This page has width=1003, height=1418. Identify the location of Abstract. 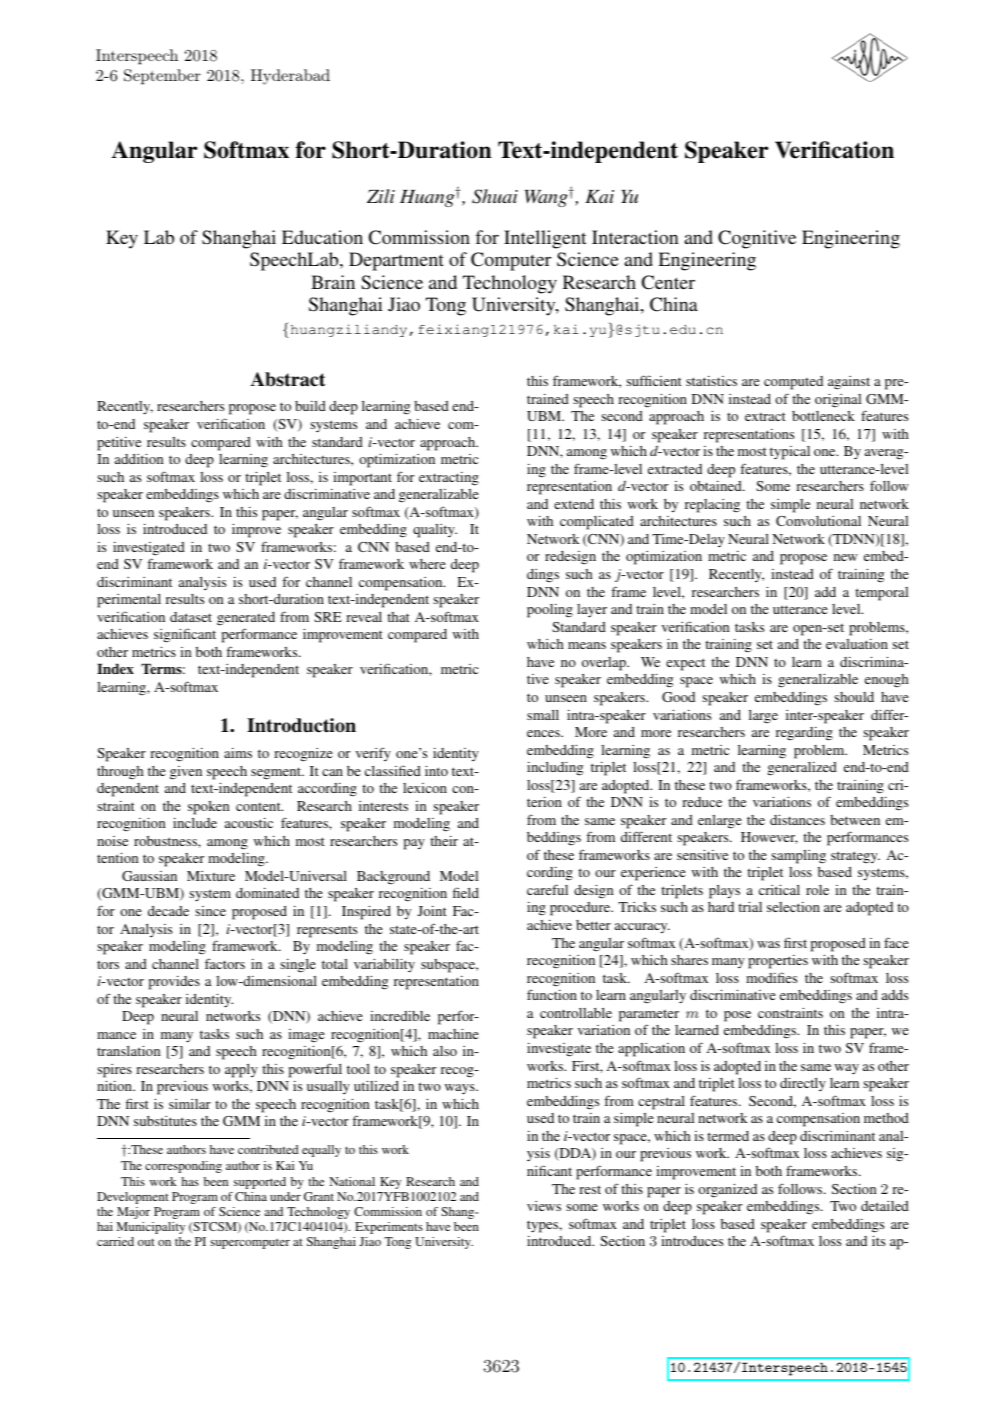
(288, 379).
